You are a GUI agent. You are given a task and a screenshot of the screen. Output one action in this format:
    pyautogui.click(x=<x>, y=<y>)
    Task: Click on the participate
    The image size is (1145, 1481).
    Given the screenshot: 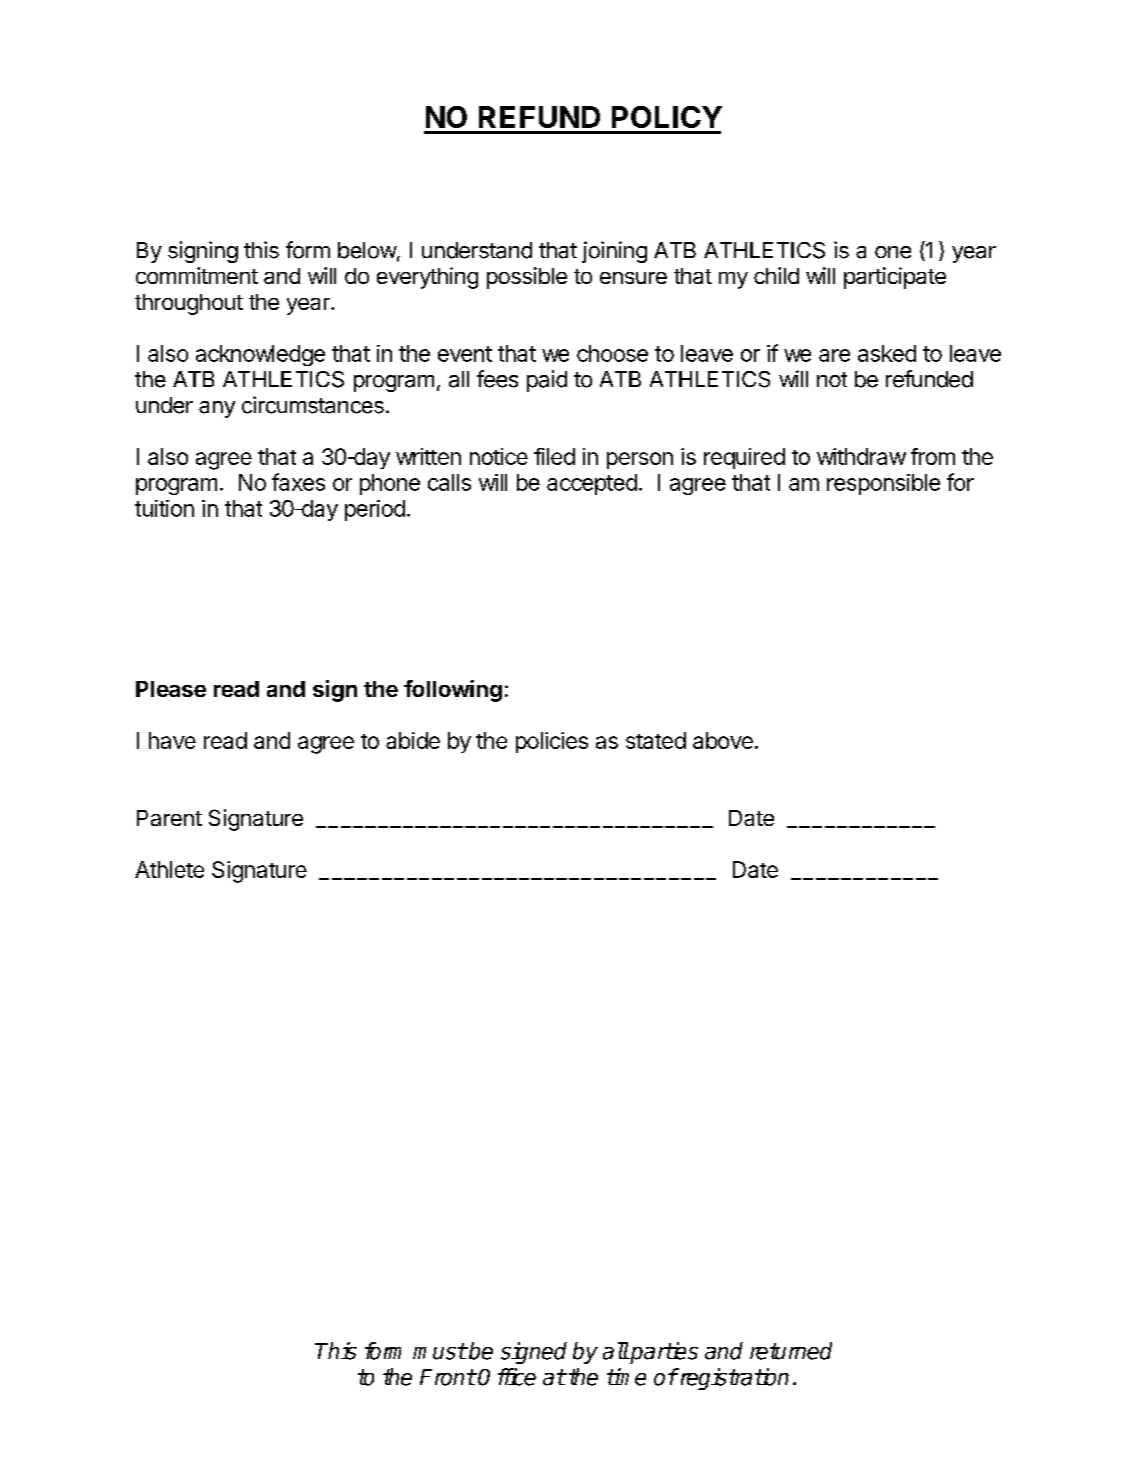 What is the action you would take?
    pyautogui.click(x=895, y=278)
